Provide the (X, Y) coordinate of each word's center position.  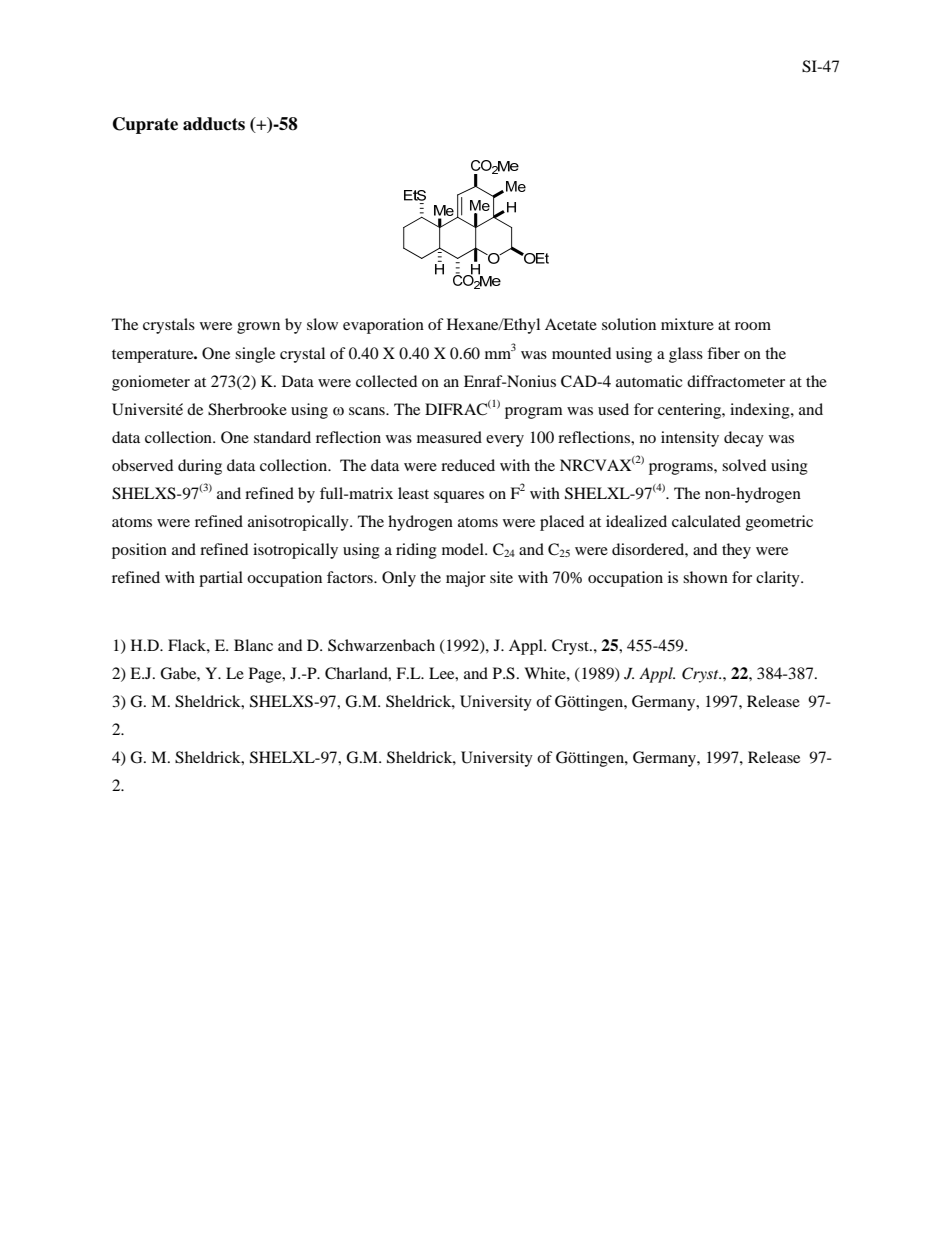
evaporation (383, 326)
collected (386, 381)
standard (282, 437)
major (466, 579)
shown (705, 577)
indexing (761, 411)
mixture (687, 324)
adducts (214, 124)
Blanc (253, 645)
